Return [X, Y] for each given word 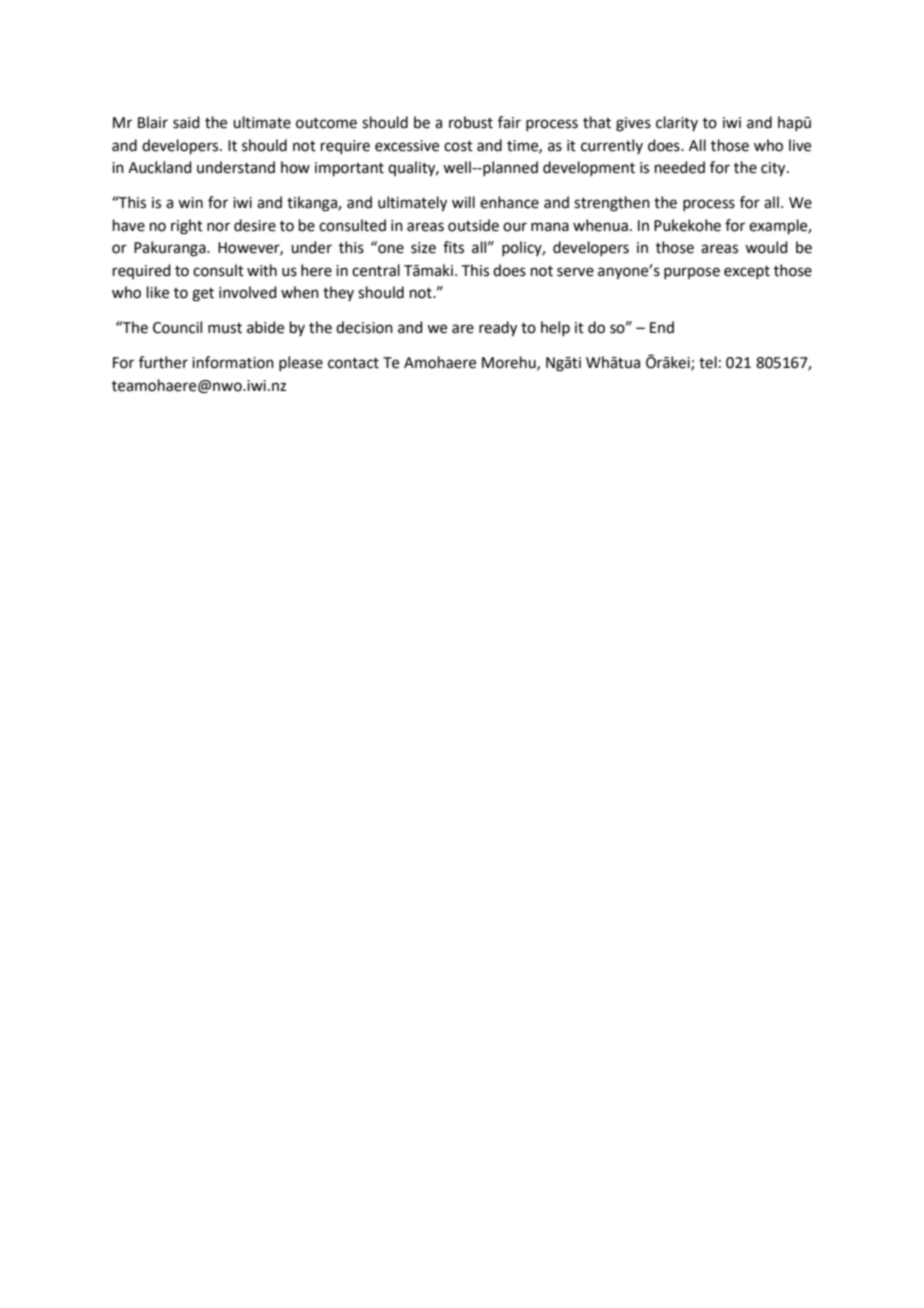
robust [471, 122]
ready [498, 329]
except [747, 272]
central [376, 270]
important [349, 169]
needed [680, 167]
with [262, 270]
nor [218, 227]
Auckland [160, 167]
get [203, 295]
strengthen [612, 204]
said [186, 122]
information [233, 362]
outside [473, 225]
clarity [677, 123]
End [662, 327]
